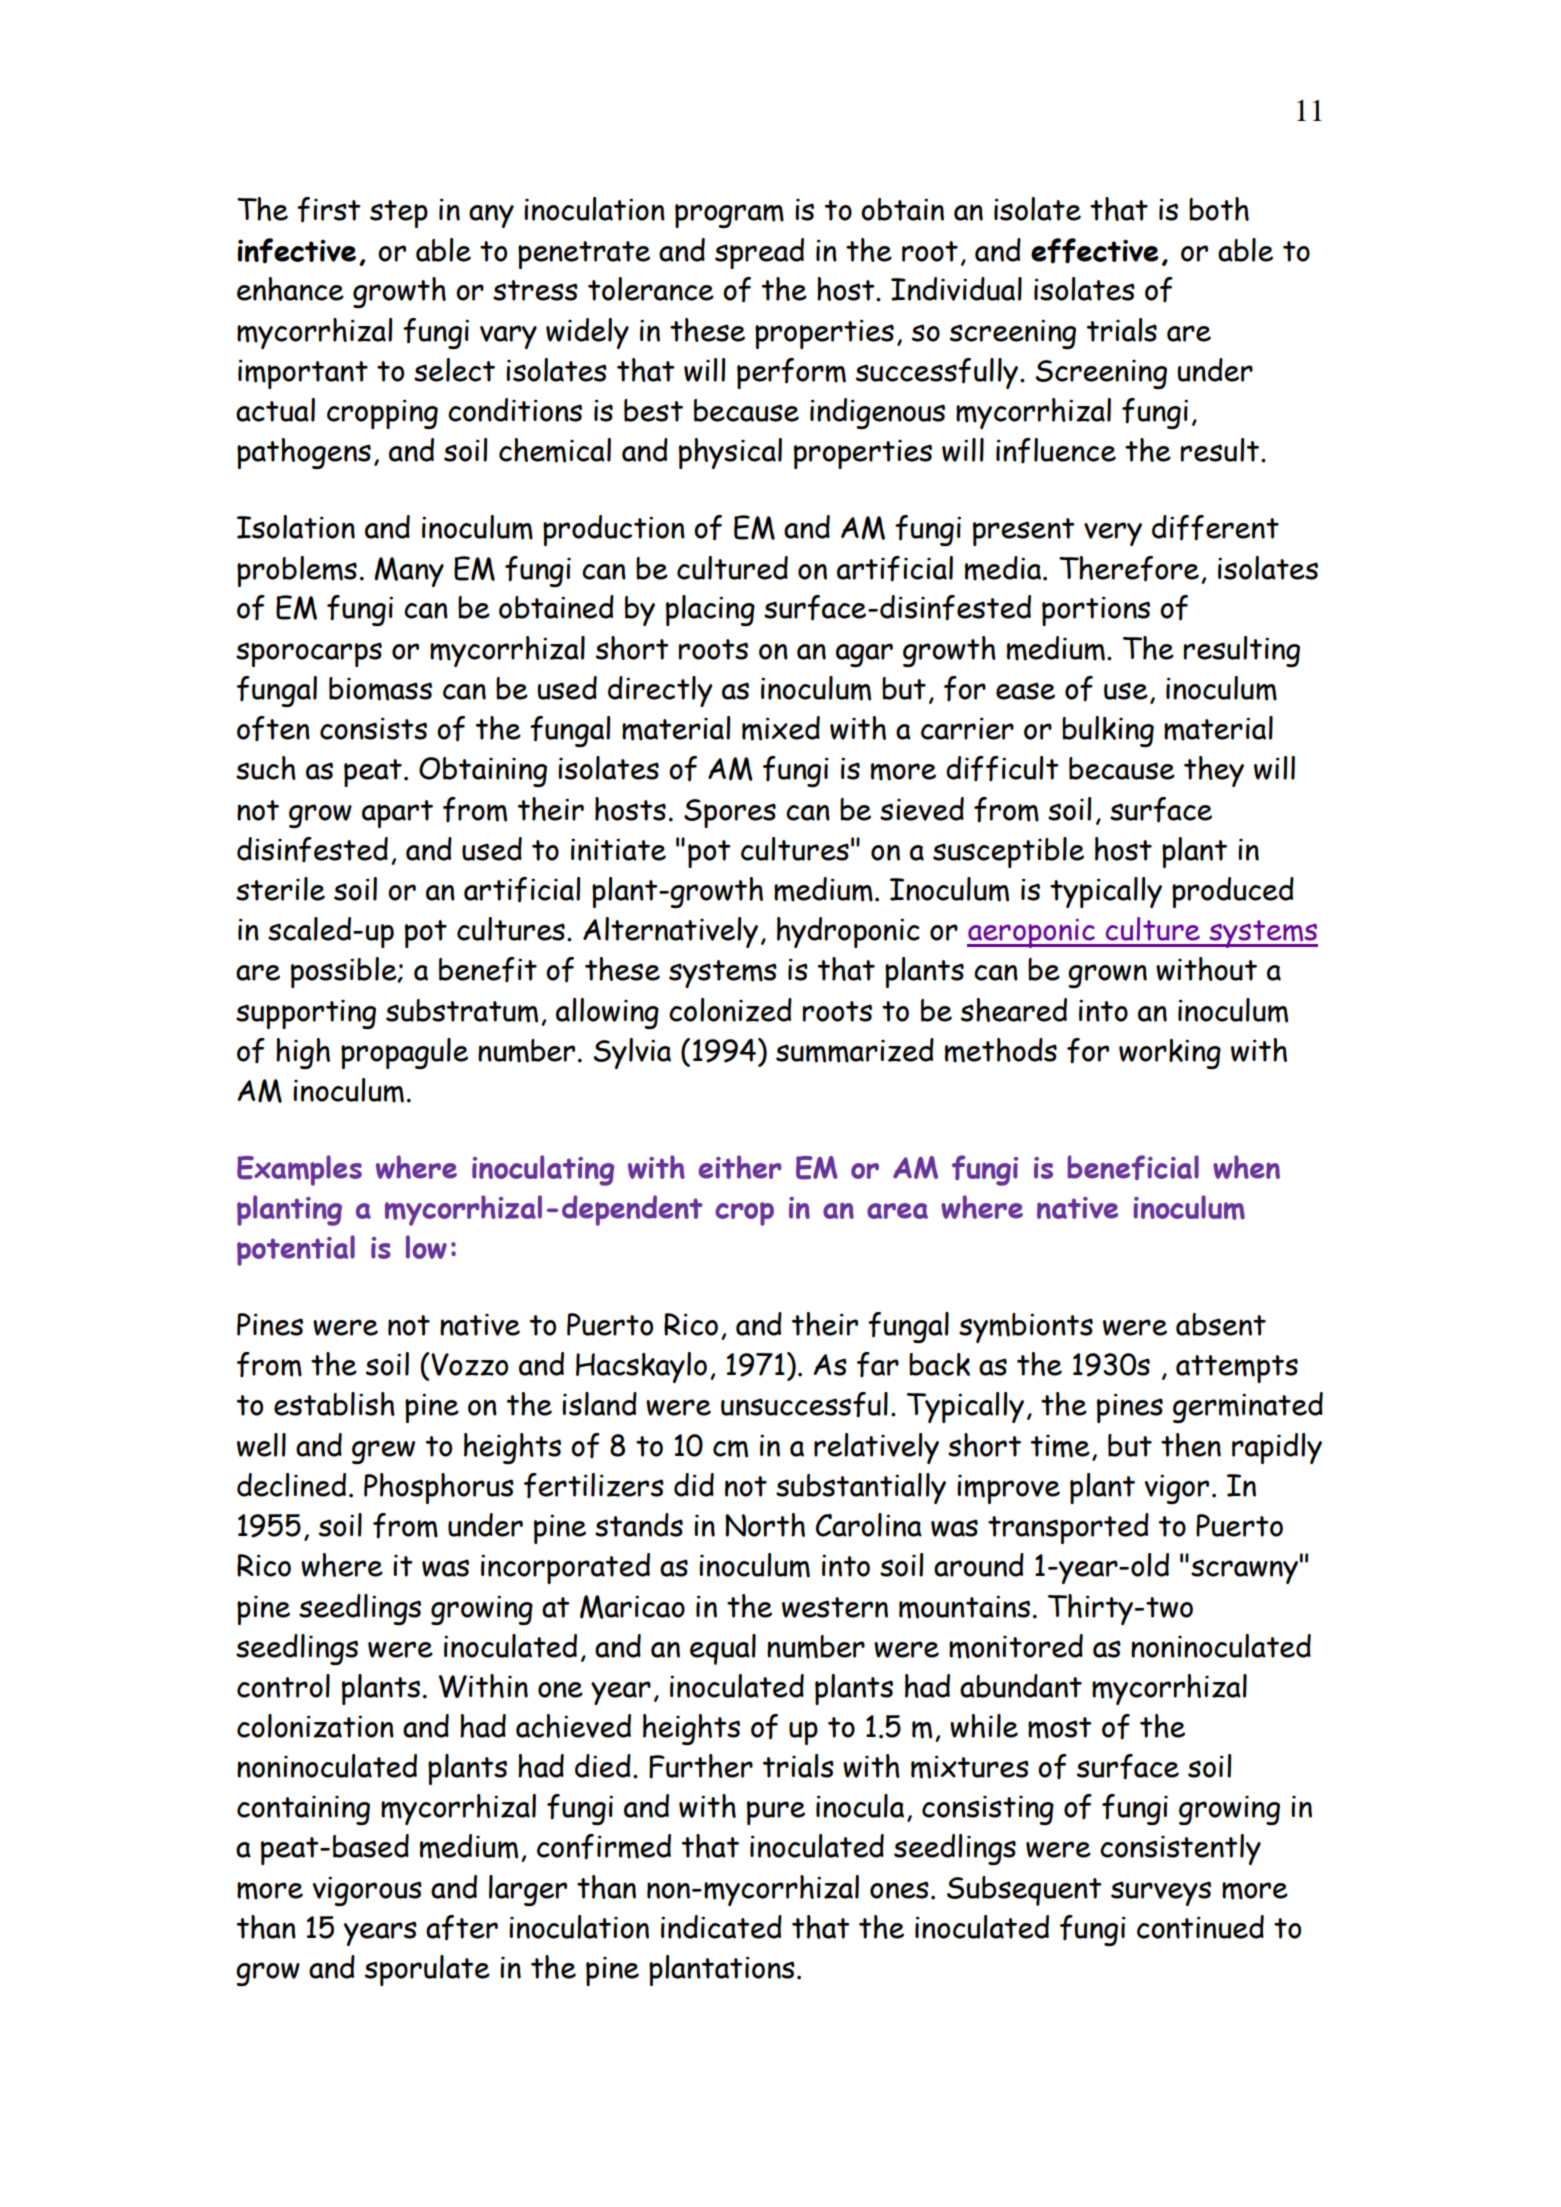 The image size is (1561, 2207). I want to click on apart, so click(397, 814).
